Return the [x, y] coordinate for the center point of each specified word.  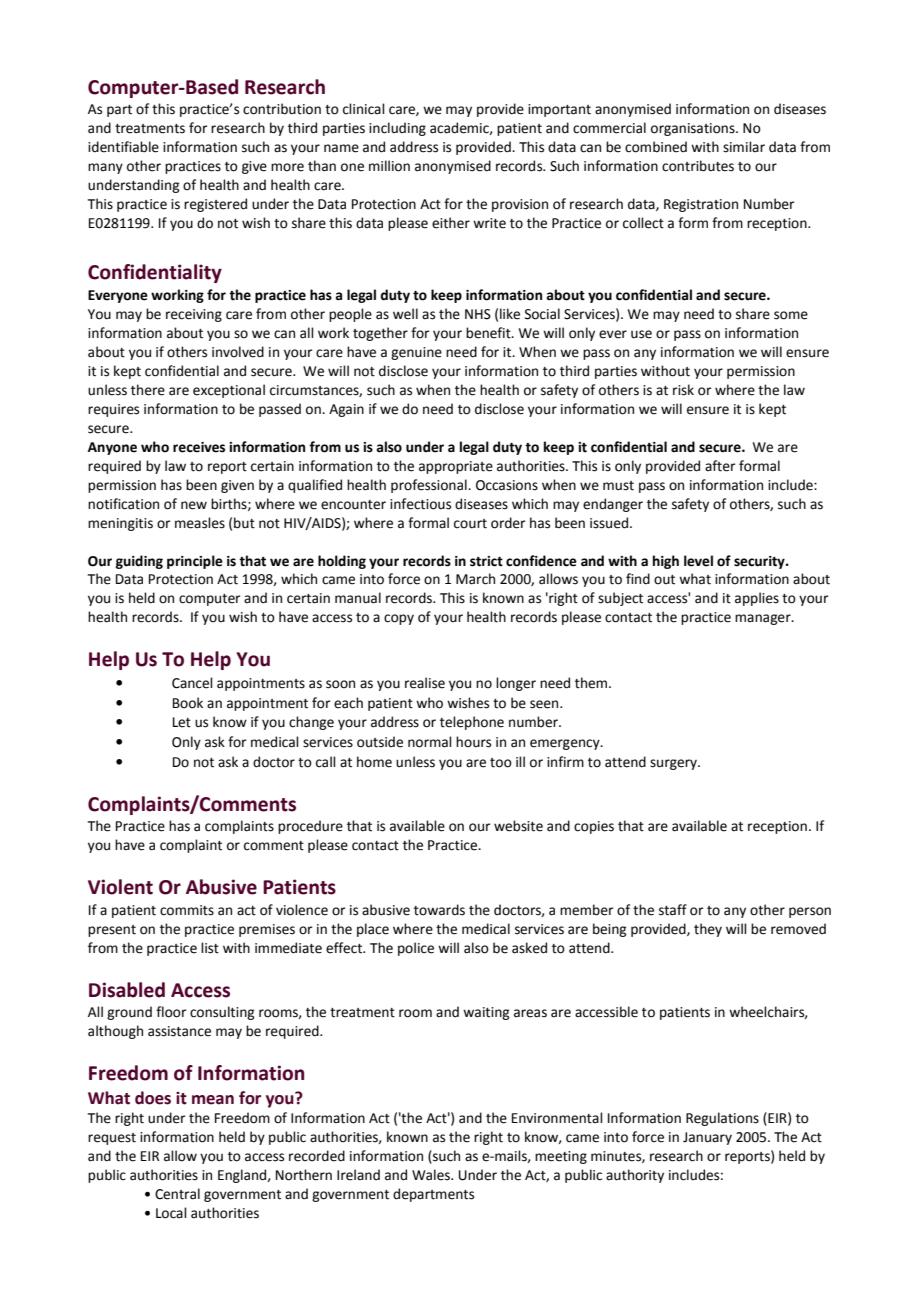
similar [744, 147]
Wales [432, 1175]
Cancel [192, 683]
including [397, 129]
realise [425, 683]
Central [177, 1194]
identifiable [123, 147]
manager [764, 619]
